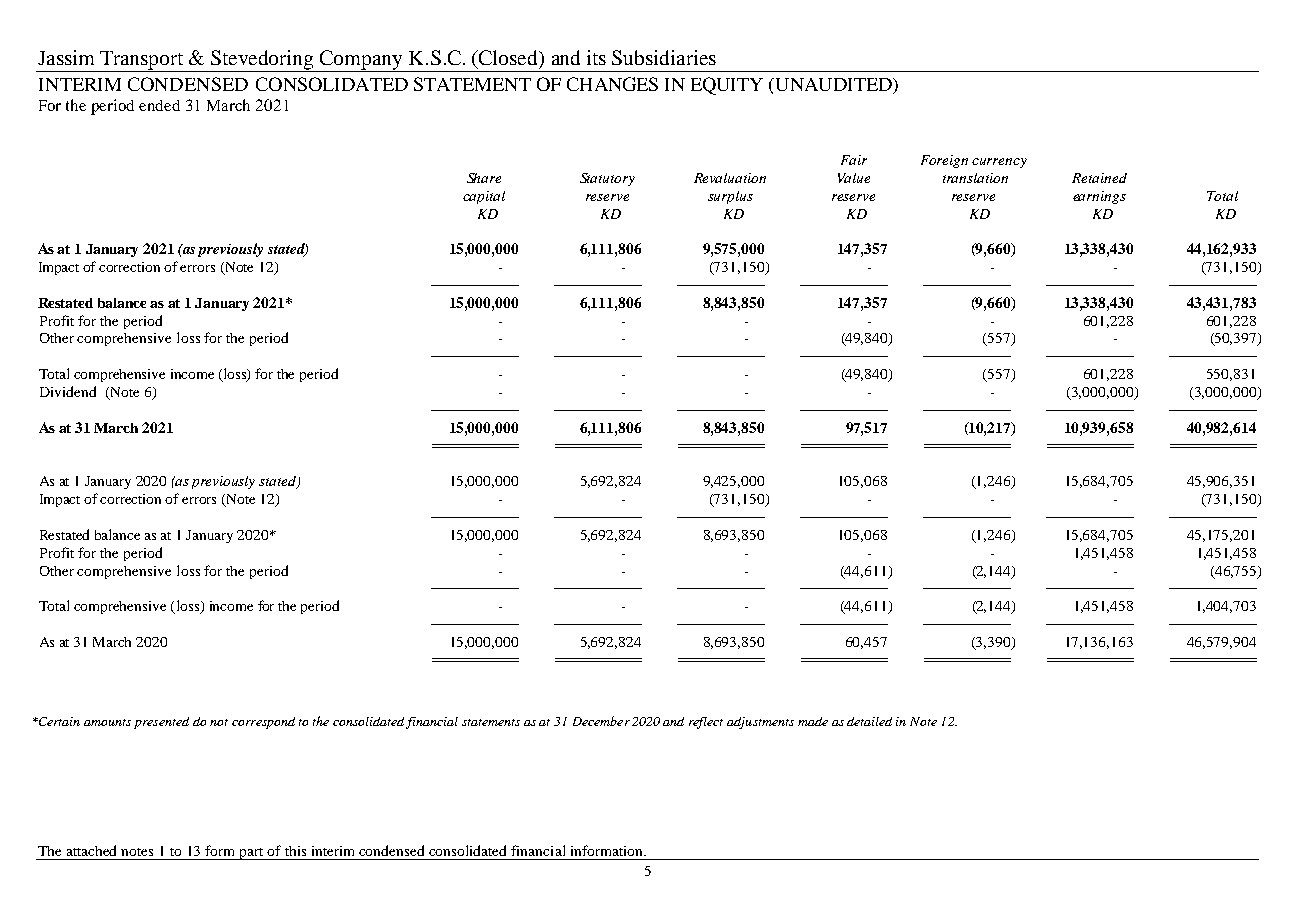 The height and width of the document is (924, 1307). Describe the element at coordinates (601, 721) in the document. I see `December` at that location.
